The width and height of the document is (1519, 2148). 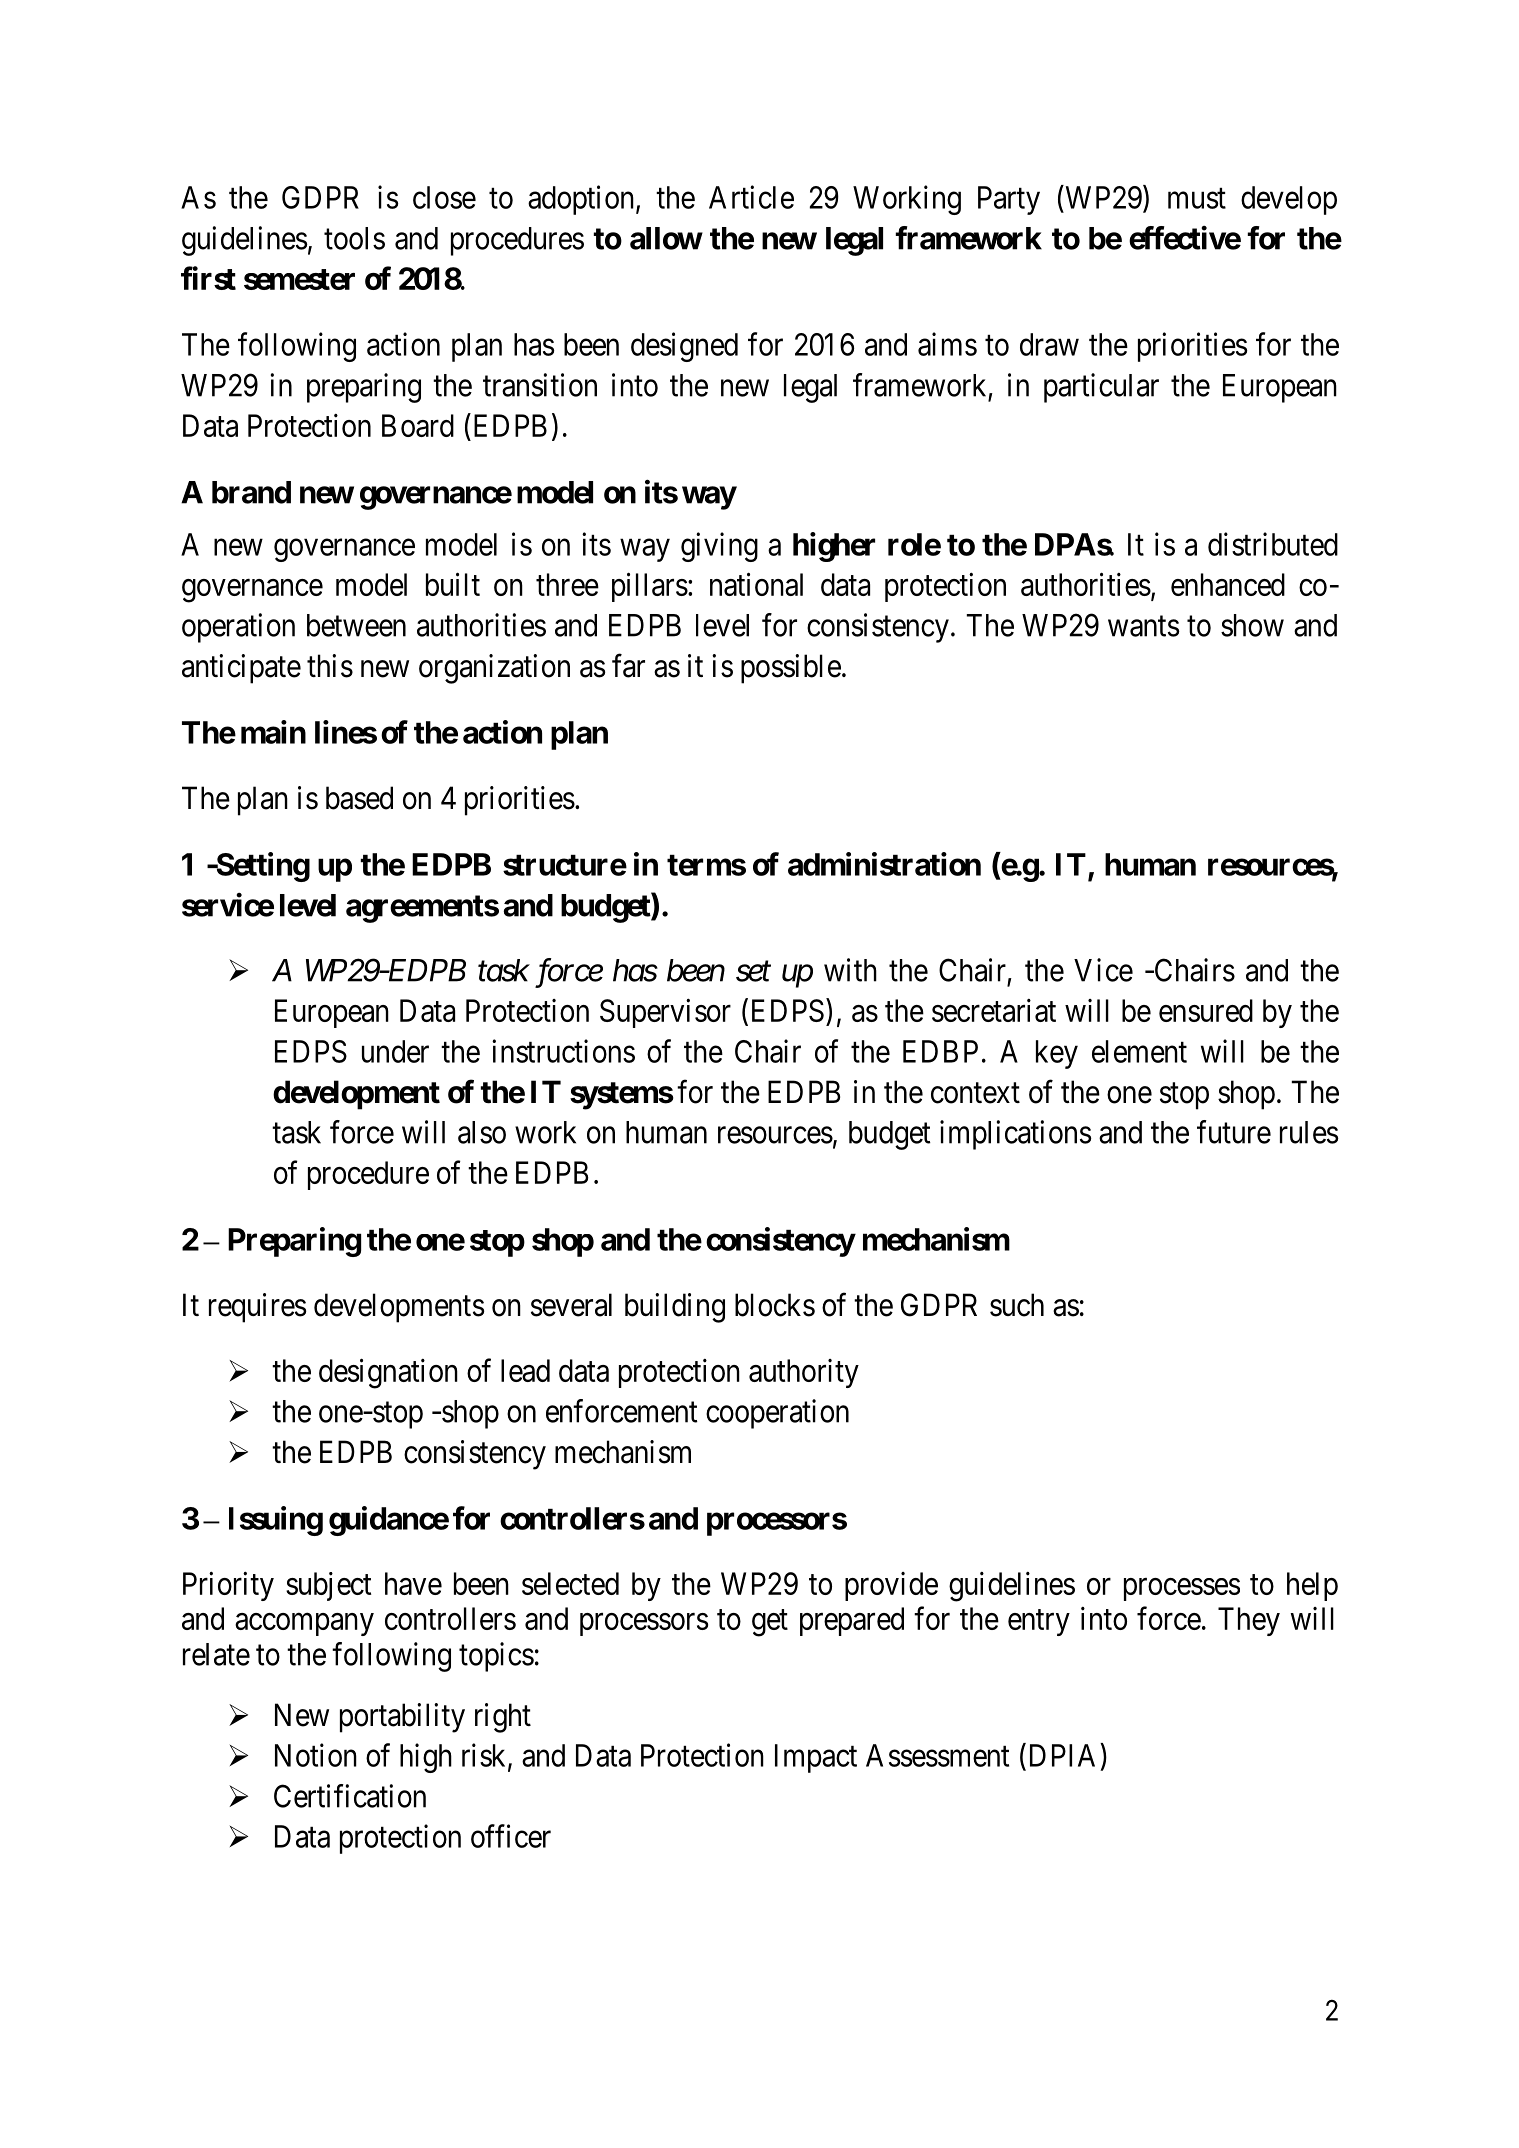 I want to click on They, so click(x=1249, y=1621).
